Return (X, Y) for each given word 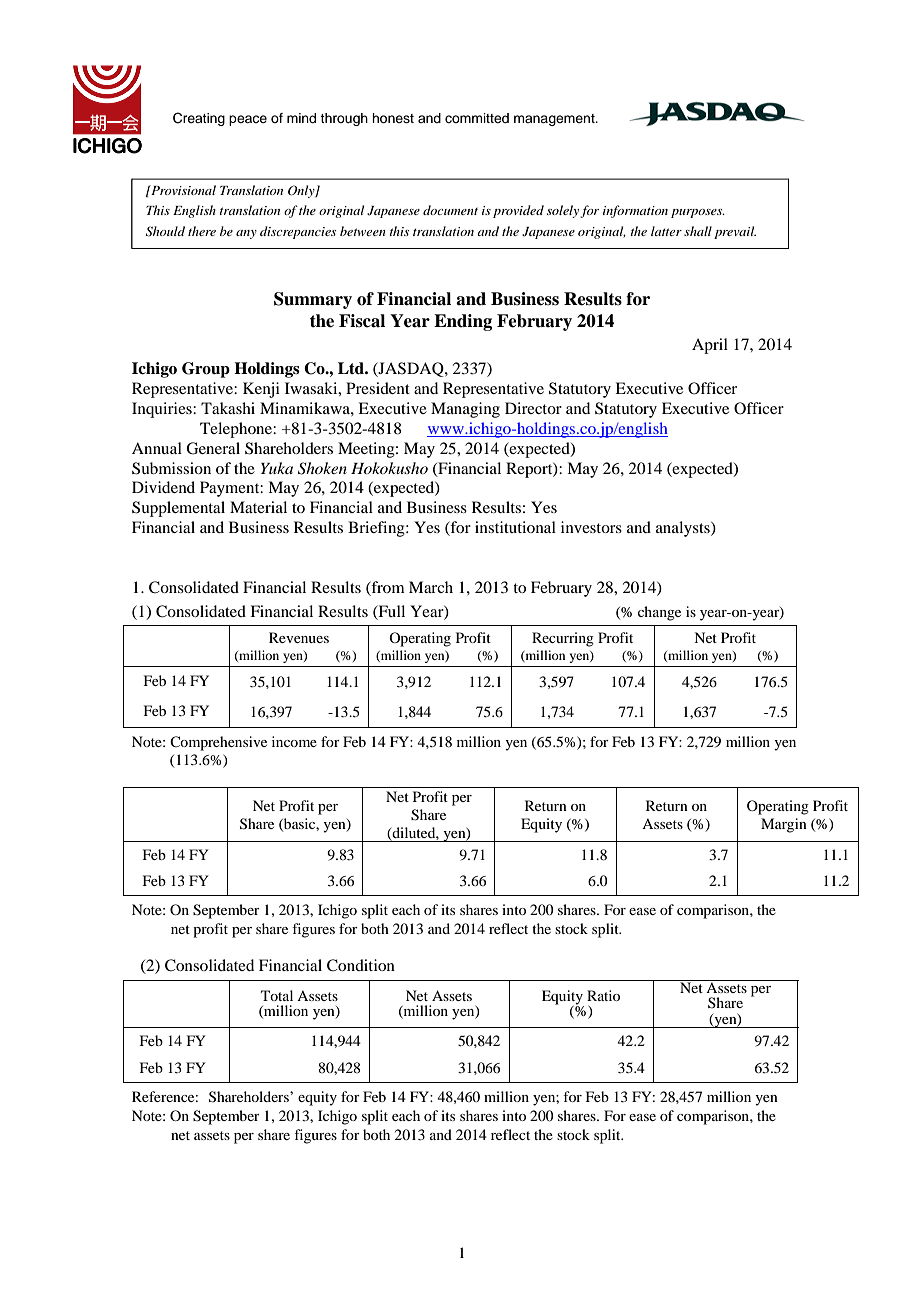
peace (248, 120)
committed (477, 118)
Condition (361, 965)
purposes (698, 213)
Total (277, 995)
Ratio (603, 995)
